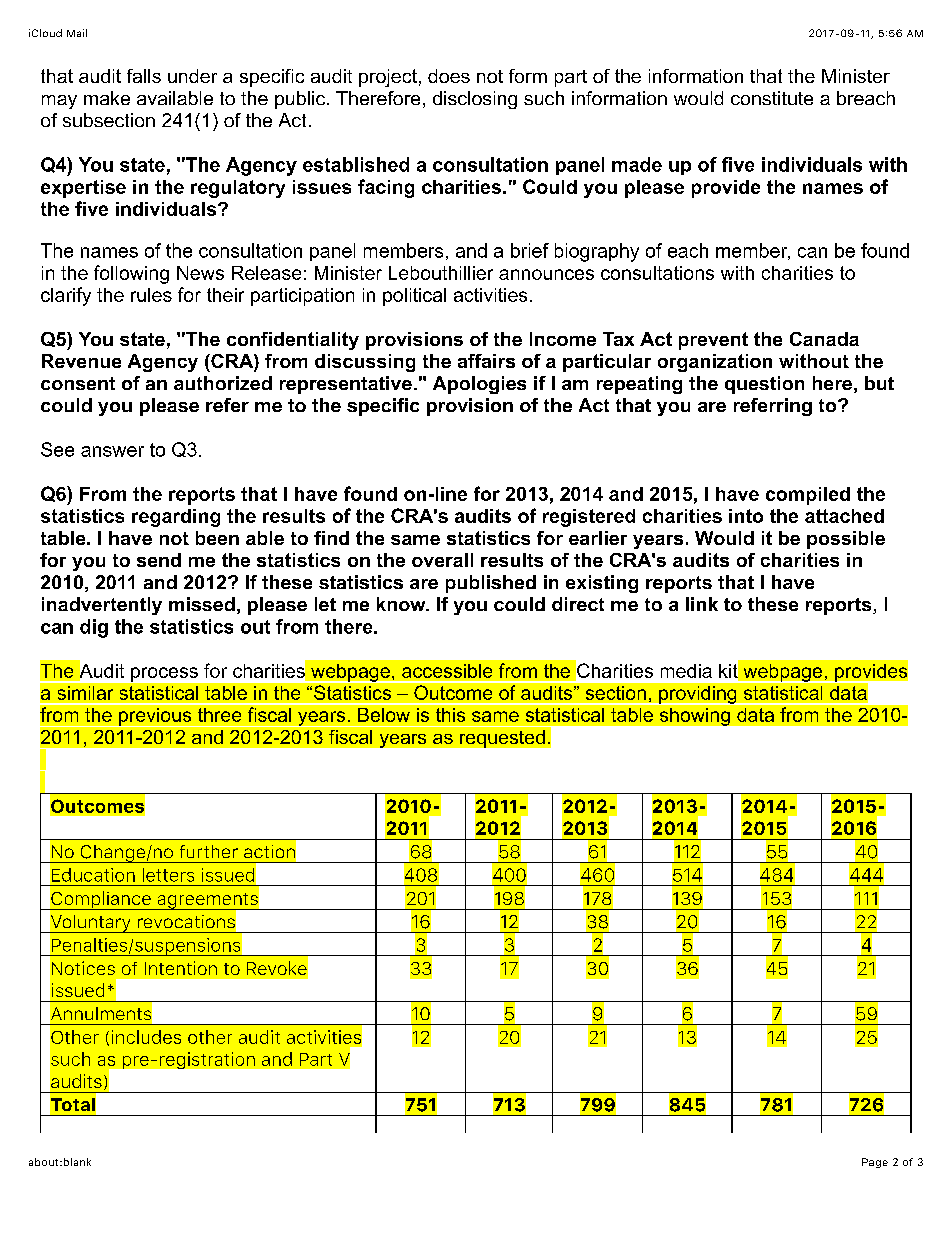  What do you see at coordinates (176, 518) in the screenshot?
I see `regarding` at bounding box center [176, 518].
